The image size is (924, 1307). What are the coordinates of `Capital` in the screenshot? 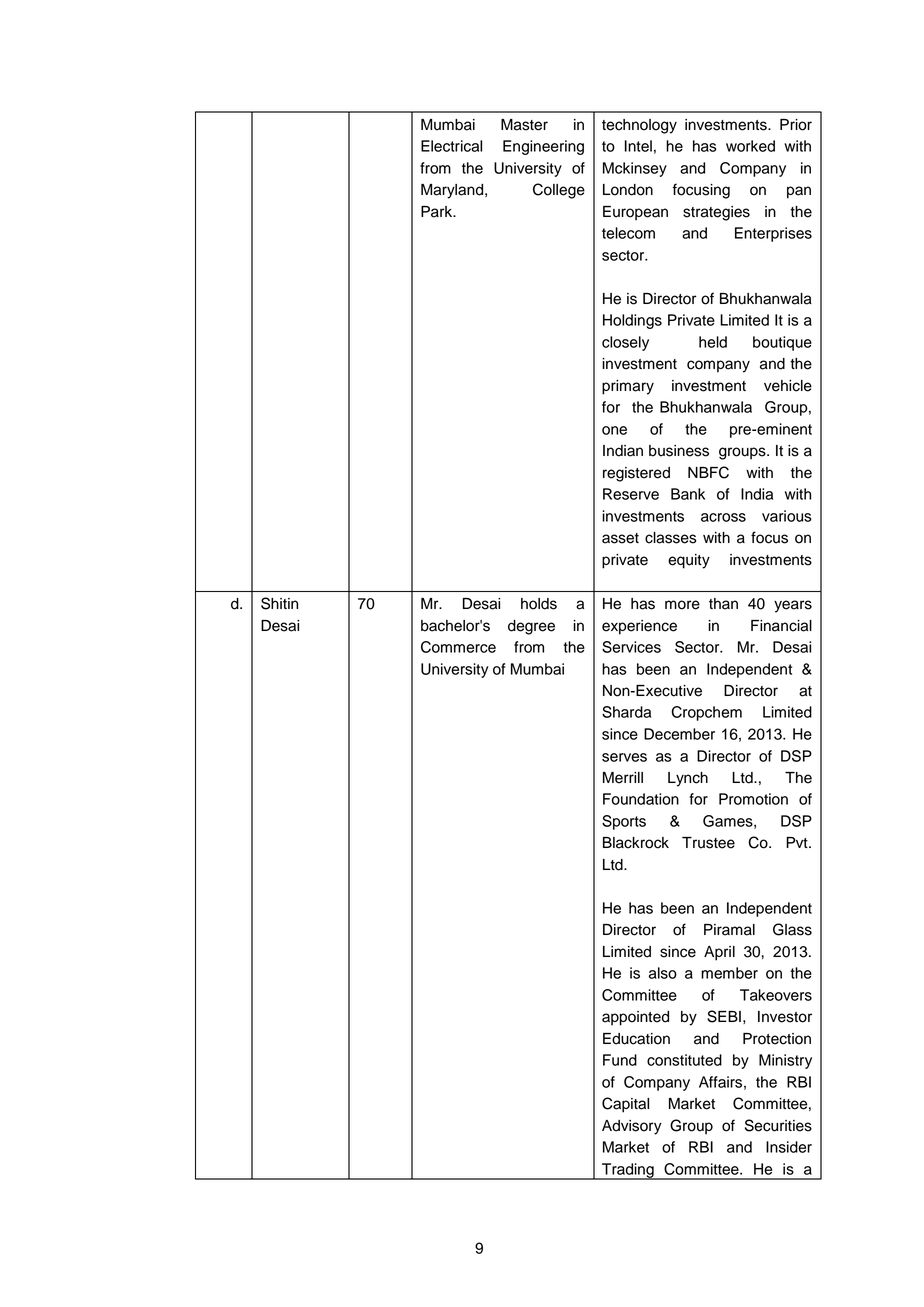 It's located at (625, 1105).
